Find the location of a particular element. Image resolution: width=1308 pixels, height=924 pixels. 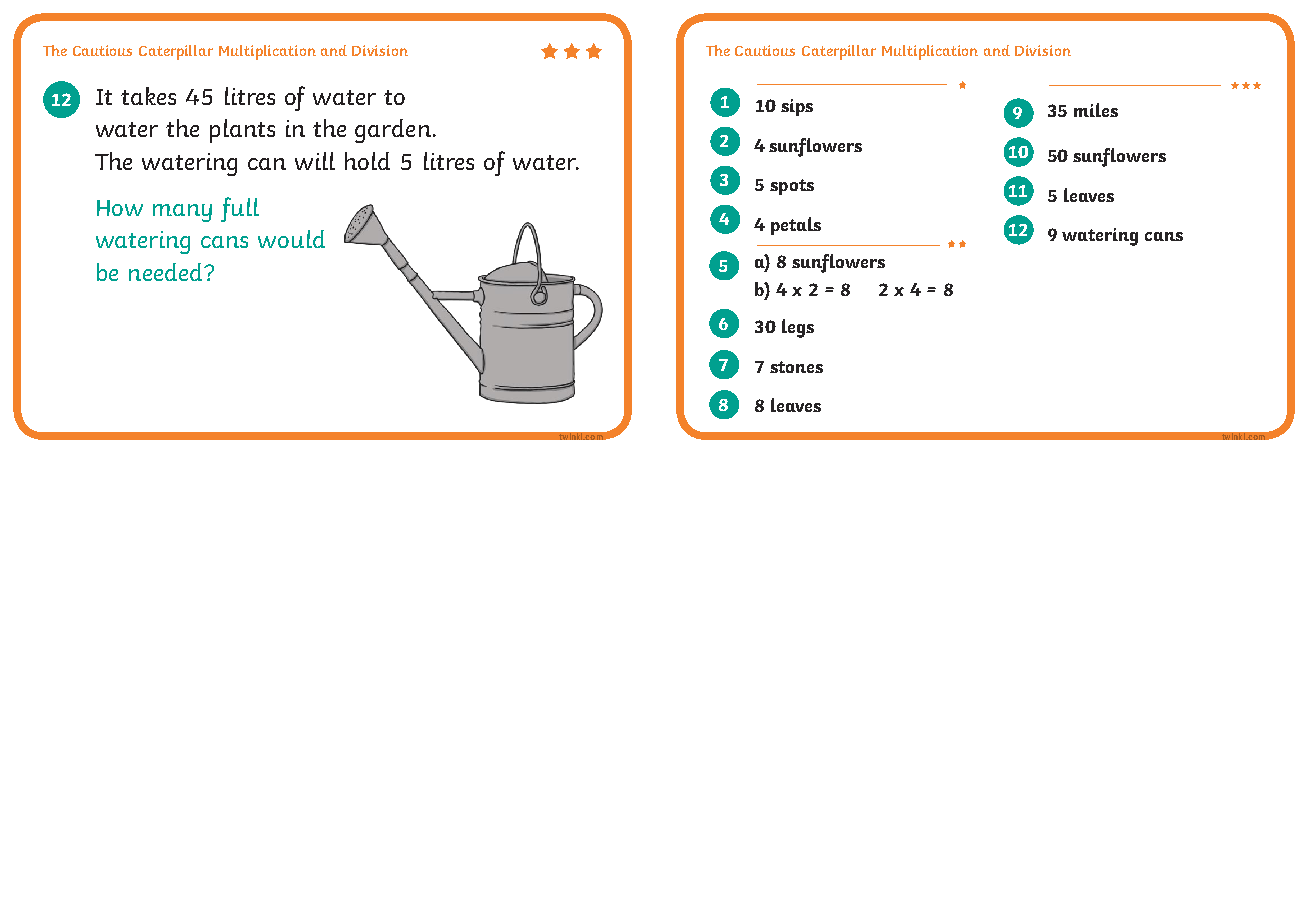

stones is located at coordinates (796, 367).
